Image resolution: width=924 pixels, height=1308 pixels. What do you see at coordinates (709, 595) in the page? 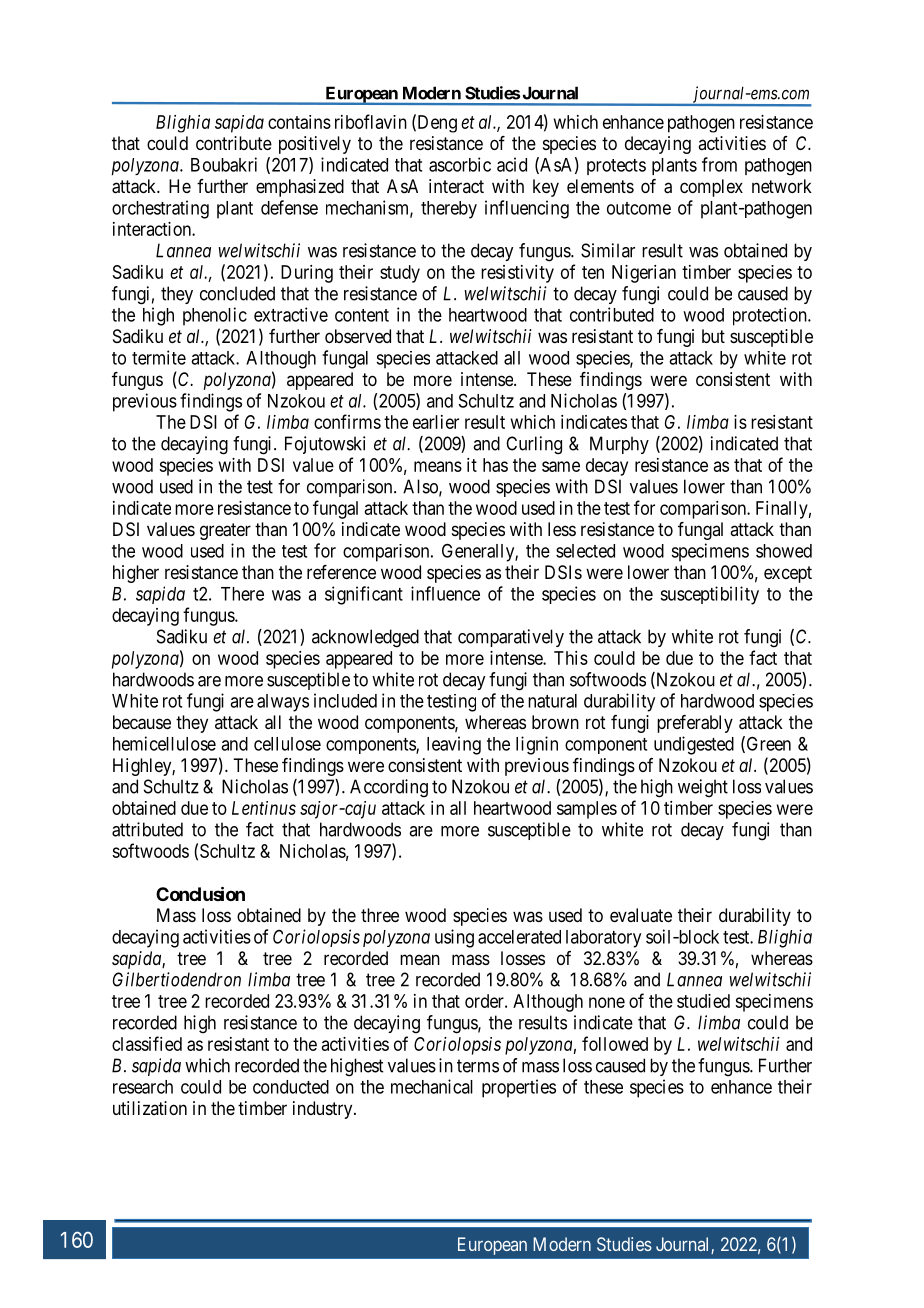
I see `susceptibility` at bounding box center [709, 595].
